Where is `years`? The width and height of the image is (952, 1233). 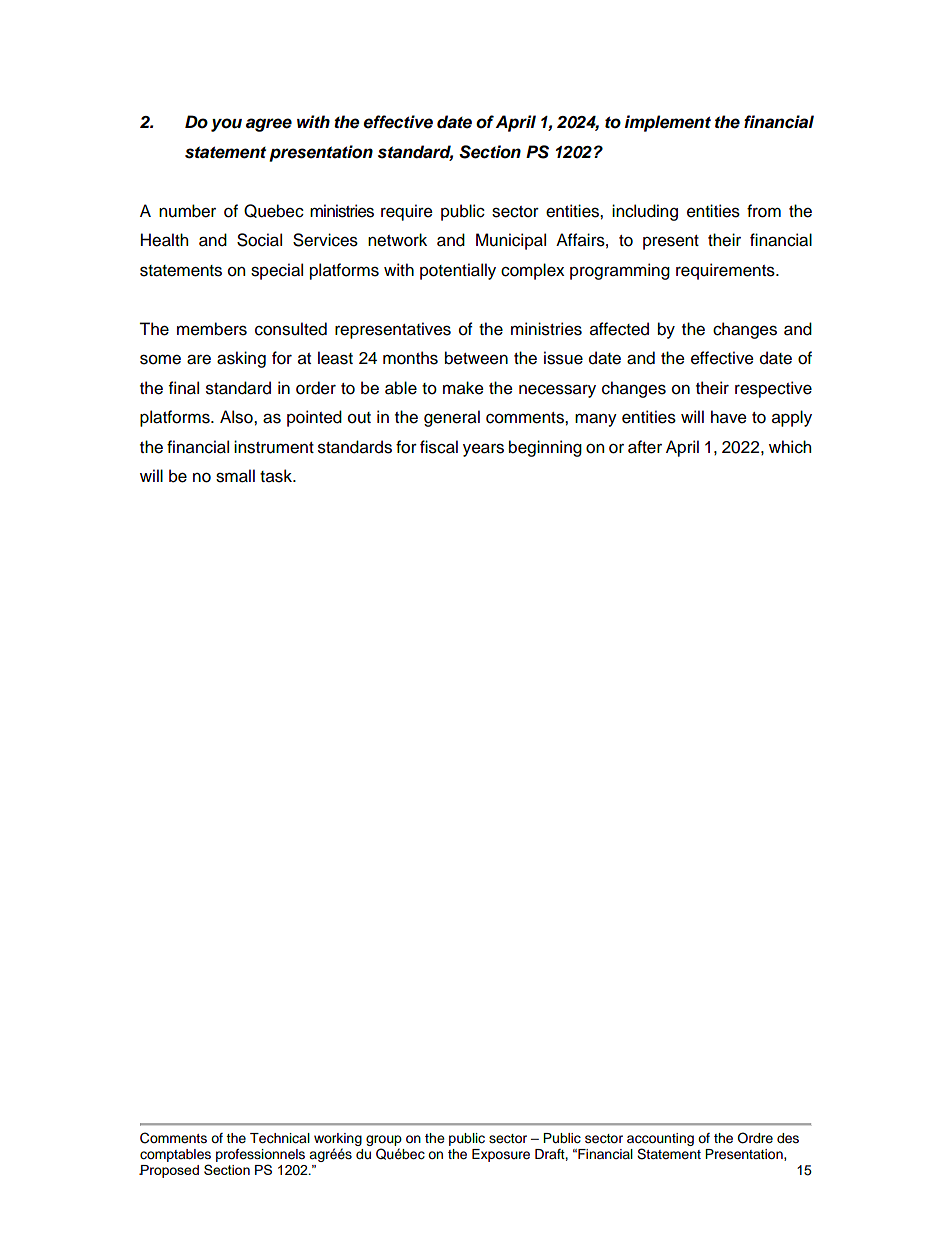
years is located at coordinates (483, 450).
